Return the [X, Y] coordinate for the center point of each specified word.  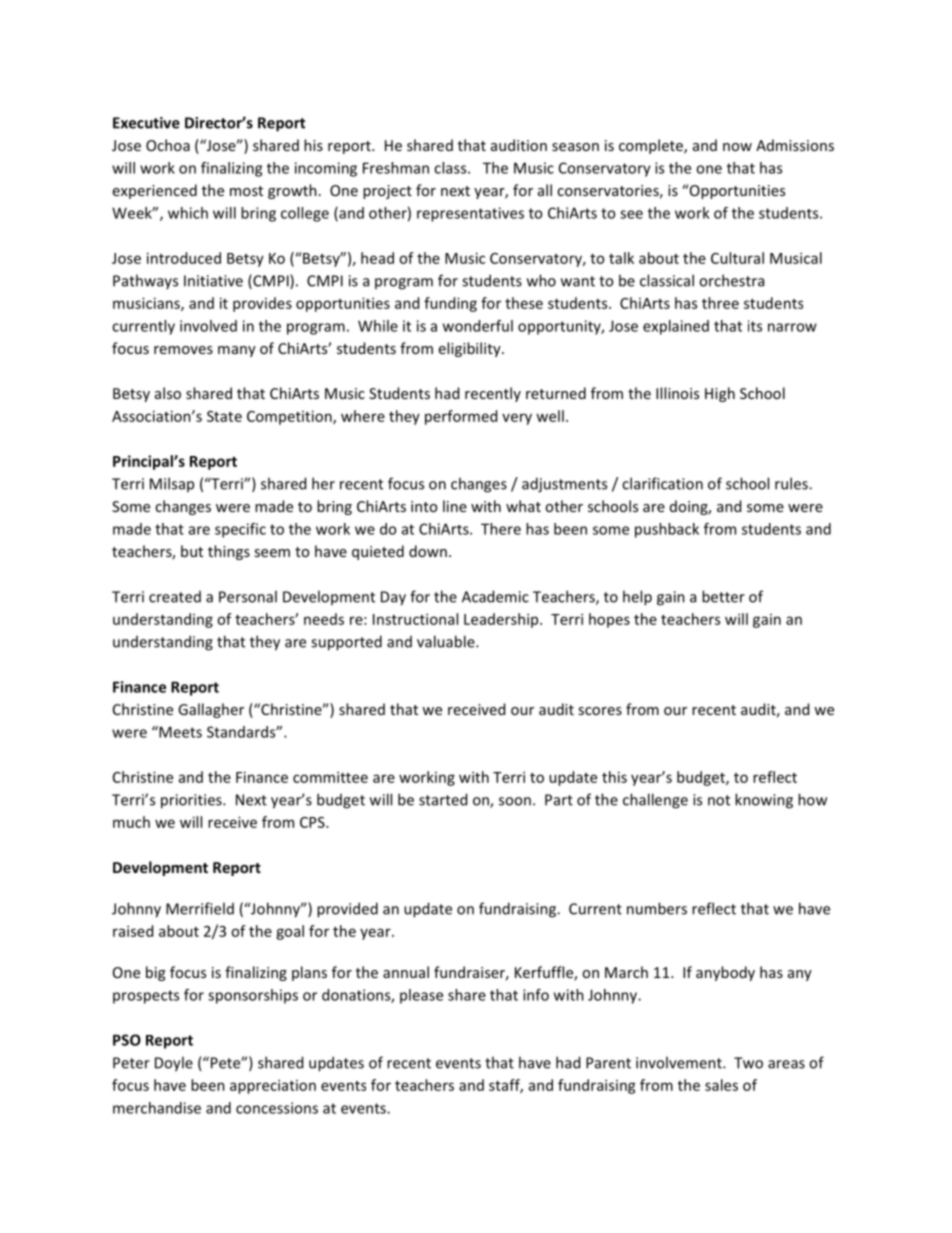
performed [461, 417]
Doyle [174, 1064]
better [723, 596]
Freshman [396, 168]
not [719, 800]
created [175, 597]
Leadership [502, 620]
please [421, 996]
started [443, 799]
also [168, 393]
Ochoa [168, 145]
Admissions [795, 145]
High [720, 394]
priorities [192, 801]
